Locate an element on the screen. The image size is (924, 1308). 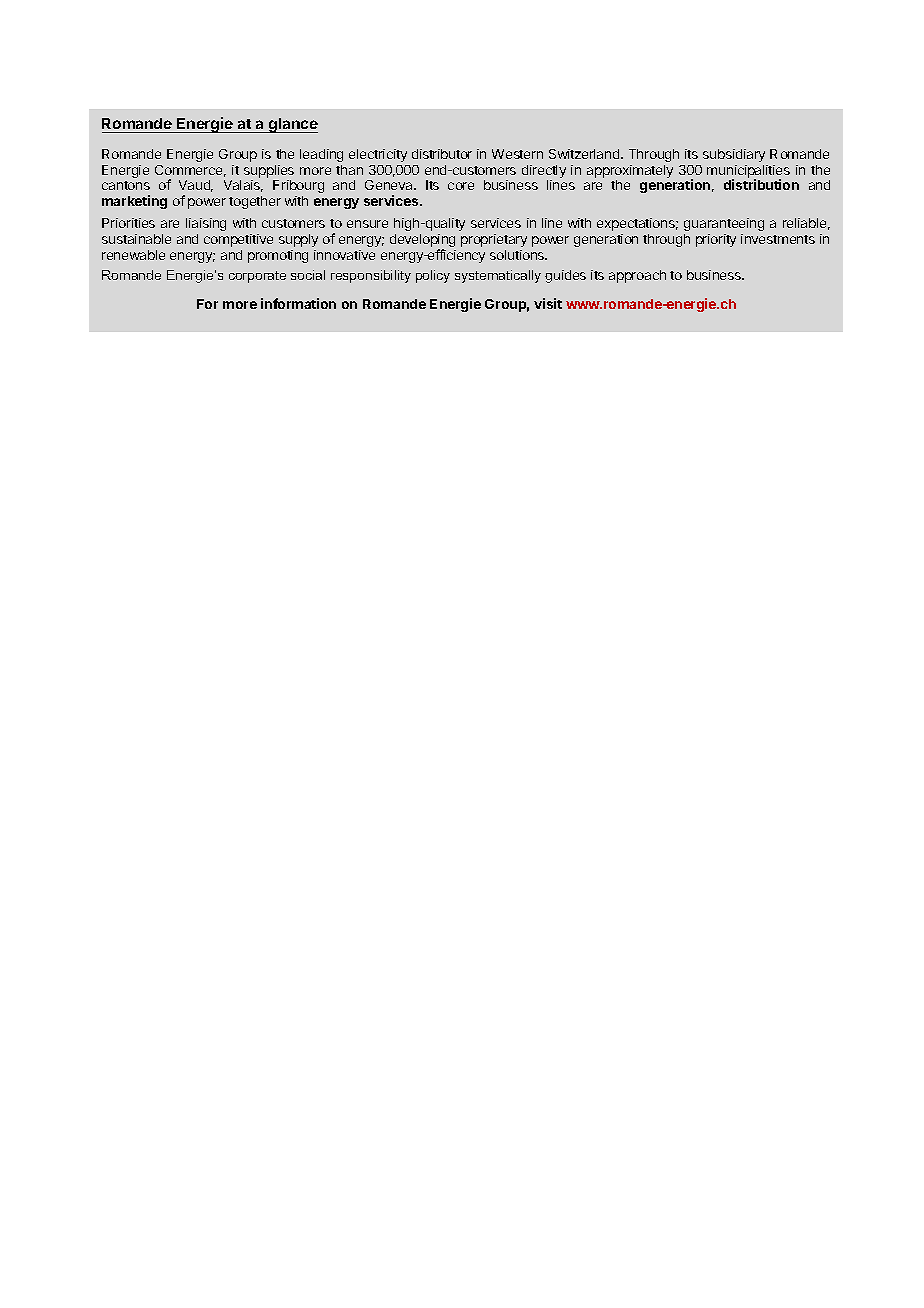
ensure is located at coordinates (367, 224).
